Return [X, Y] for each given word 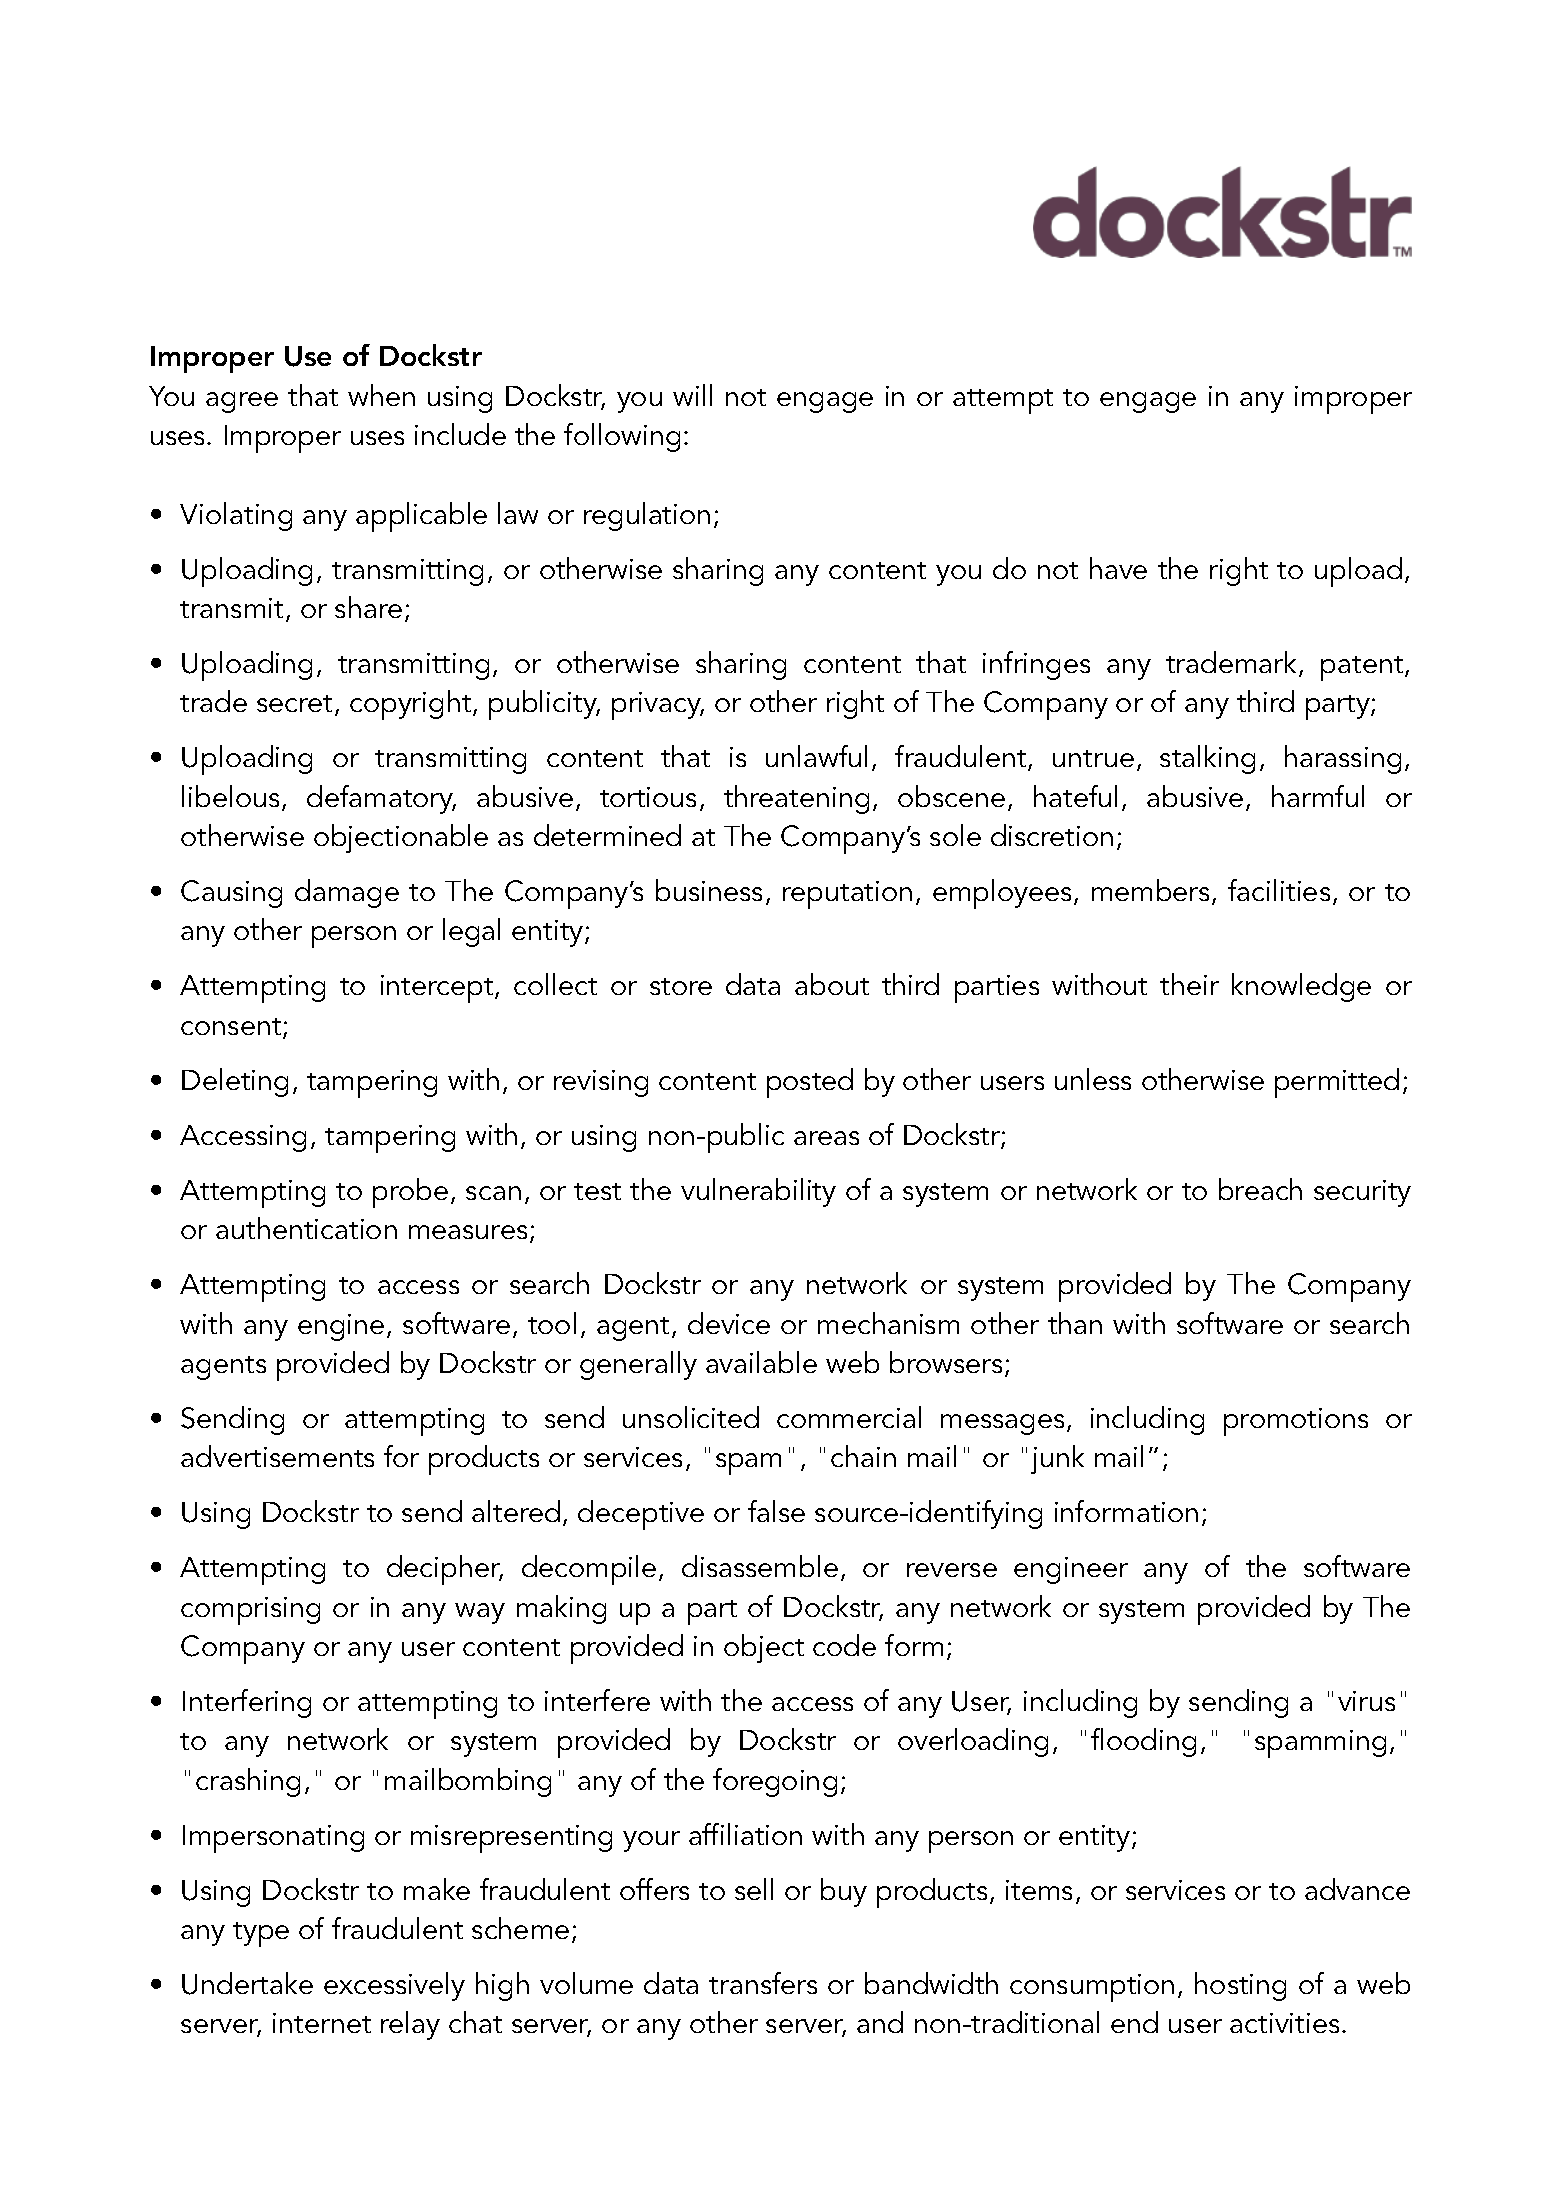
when [381, 395]
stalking [1207, 759]
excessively [394, 1986]
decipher [445, 1570]
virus [1366, 1701]
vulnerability [758, 1192]
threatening [796, 799]
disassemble [760, 1566]
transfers [763, 1983]
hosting [1240, 1986]
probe [410, 1193]
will [692, 395]
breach [1260, 1189]
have [1118, 568]
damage [347, 893]
